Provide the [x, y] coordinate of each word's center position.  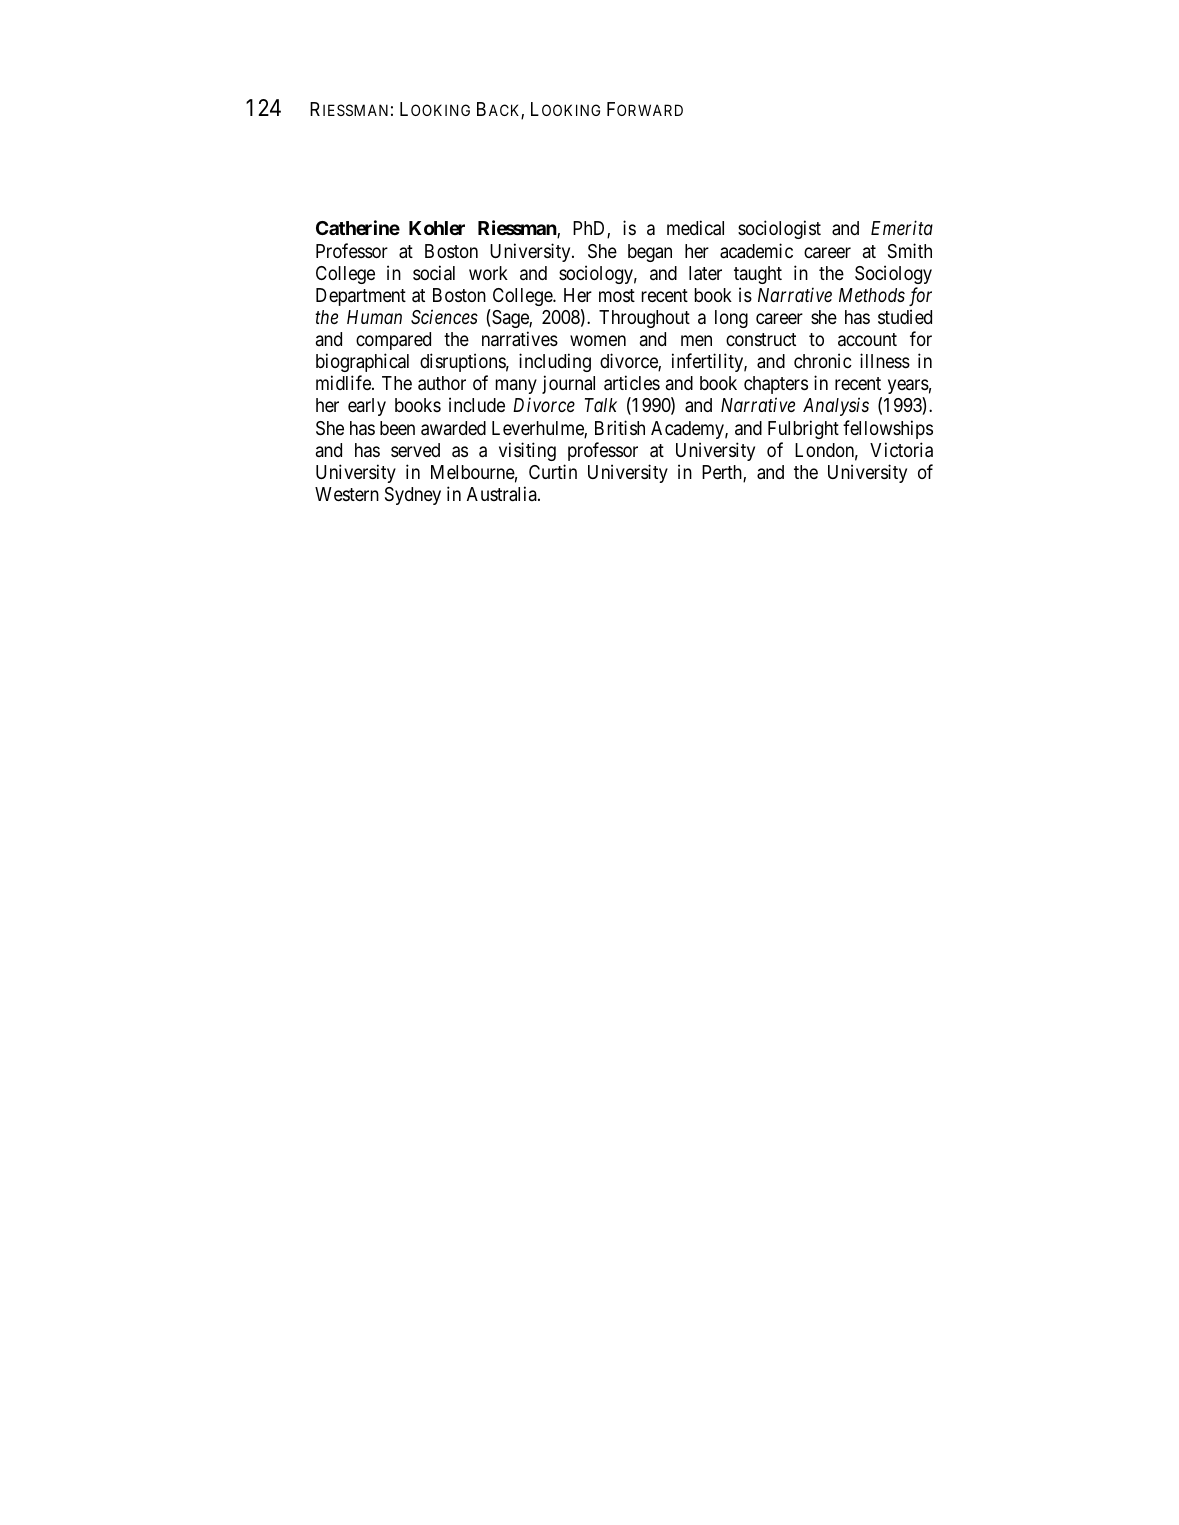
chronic [823, 360]
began [650, 253]
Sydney [413, 496]
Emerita [902, 228]
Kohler [437, 228]
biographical [362, 362]
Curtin [553, 471]
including [555, 362]
